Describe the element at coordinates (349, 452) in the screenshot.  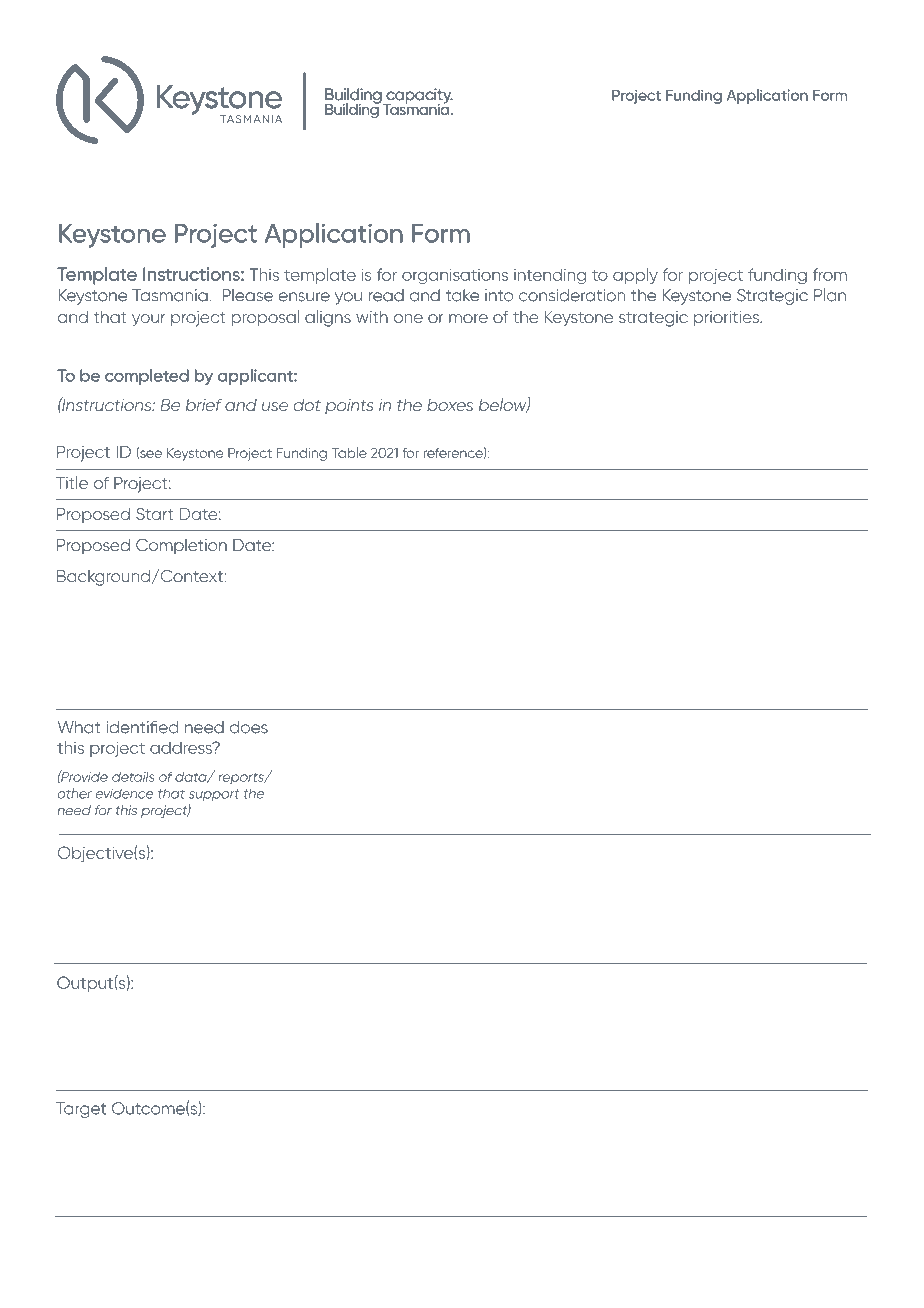
I see `Table` at that location.
